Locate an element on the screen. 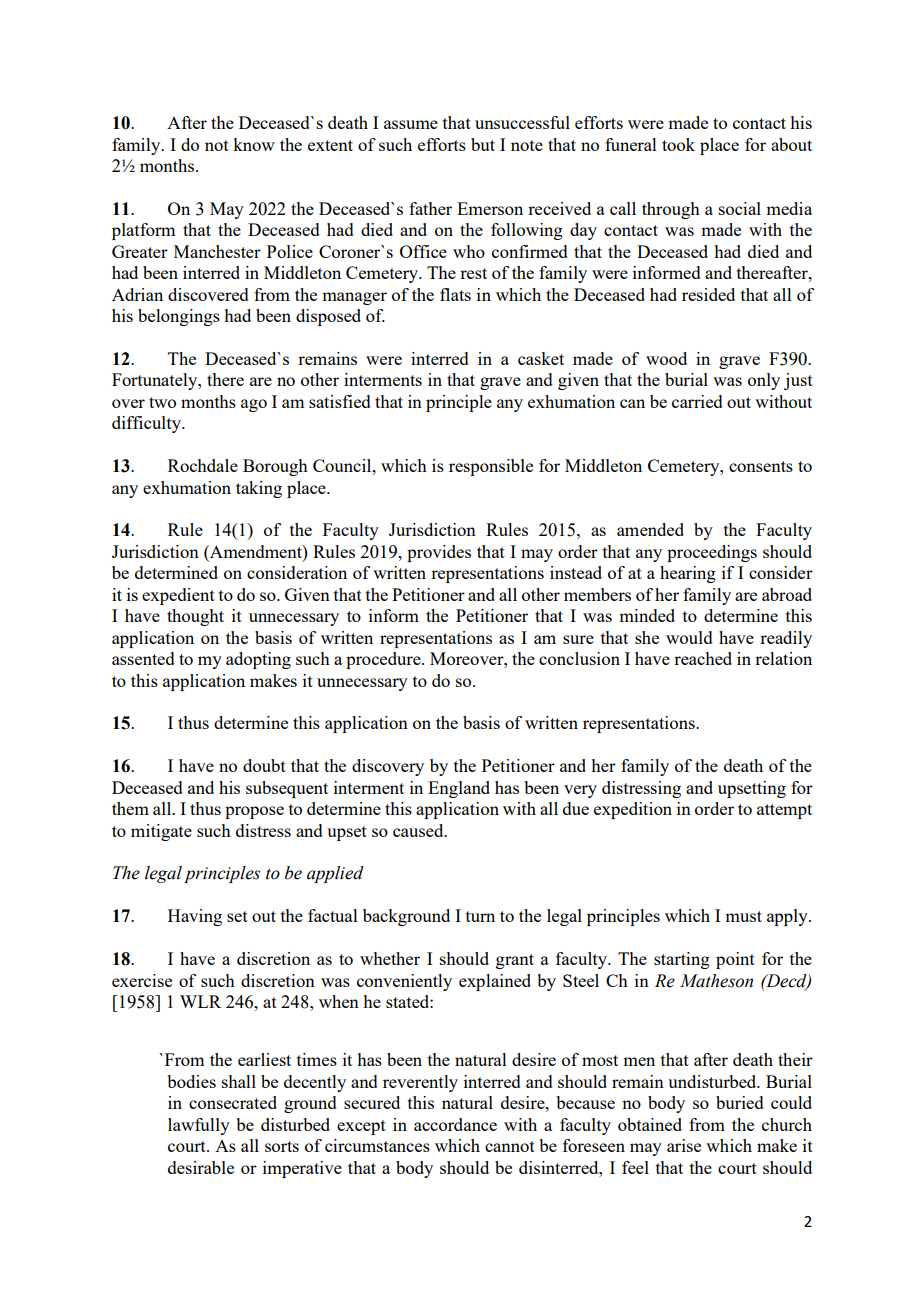  England is located at coordinates (459, 789).
